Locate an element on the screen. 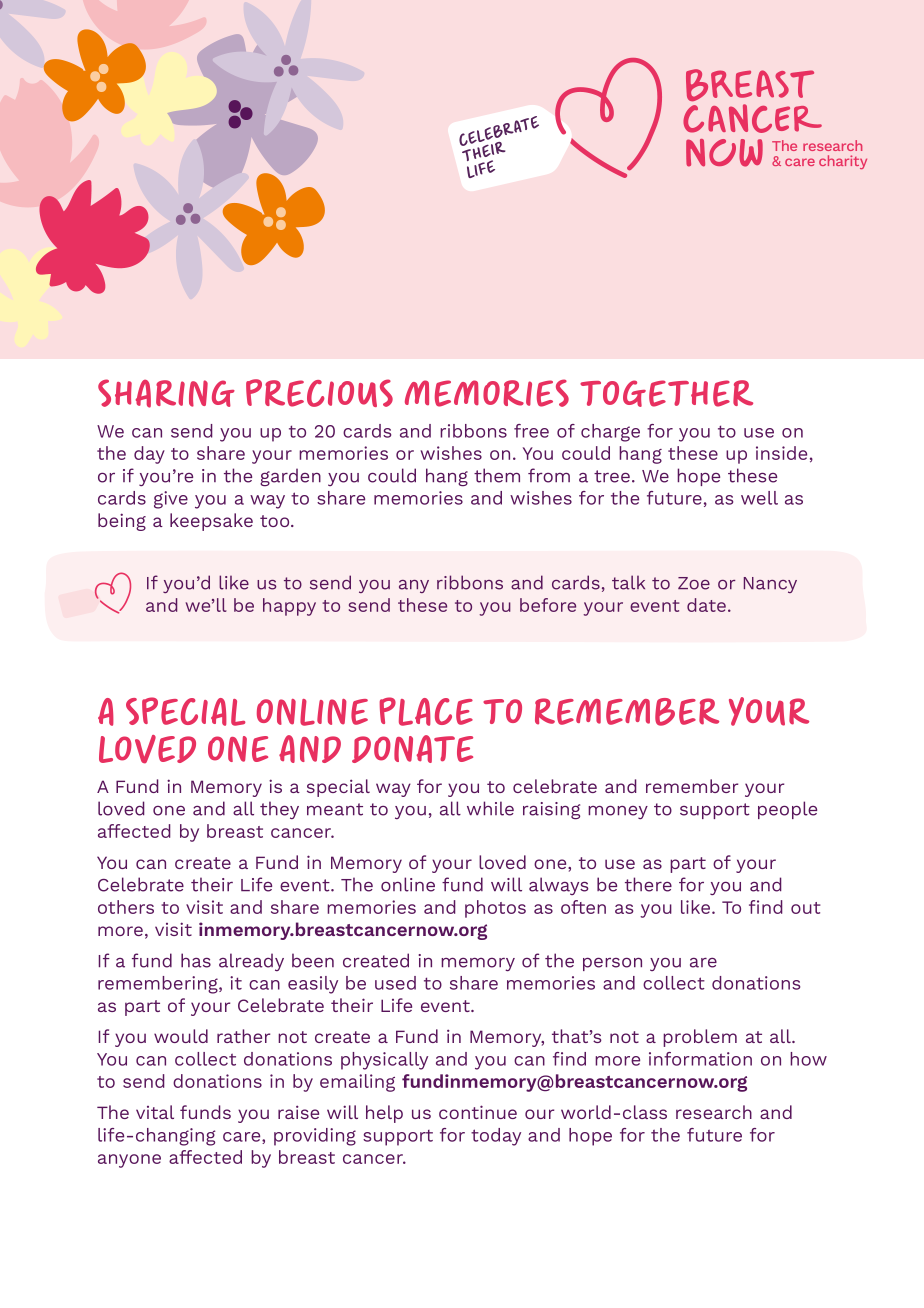 The image size is (924, 1308). used is located at coordinates (395, 983).
